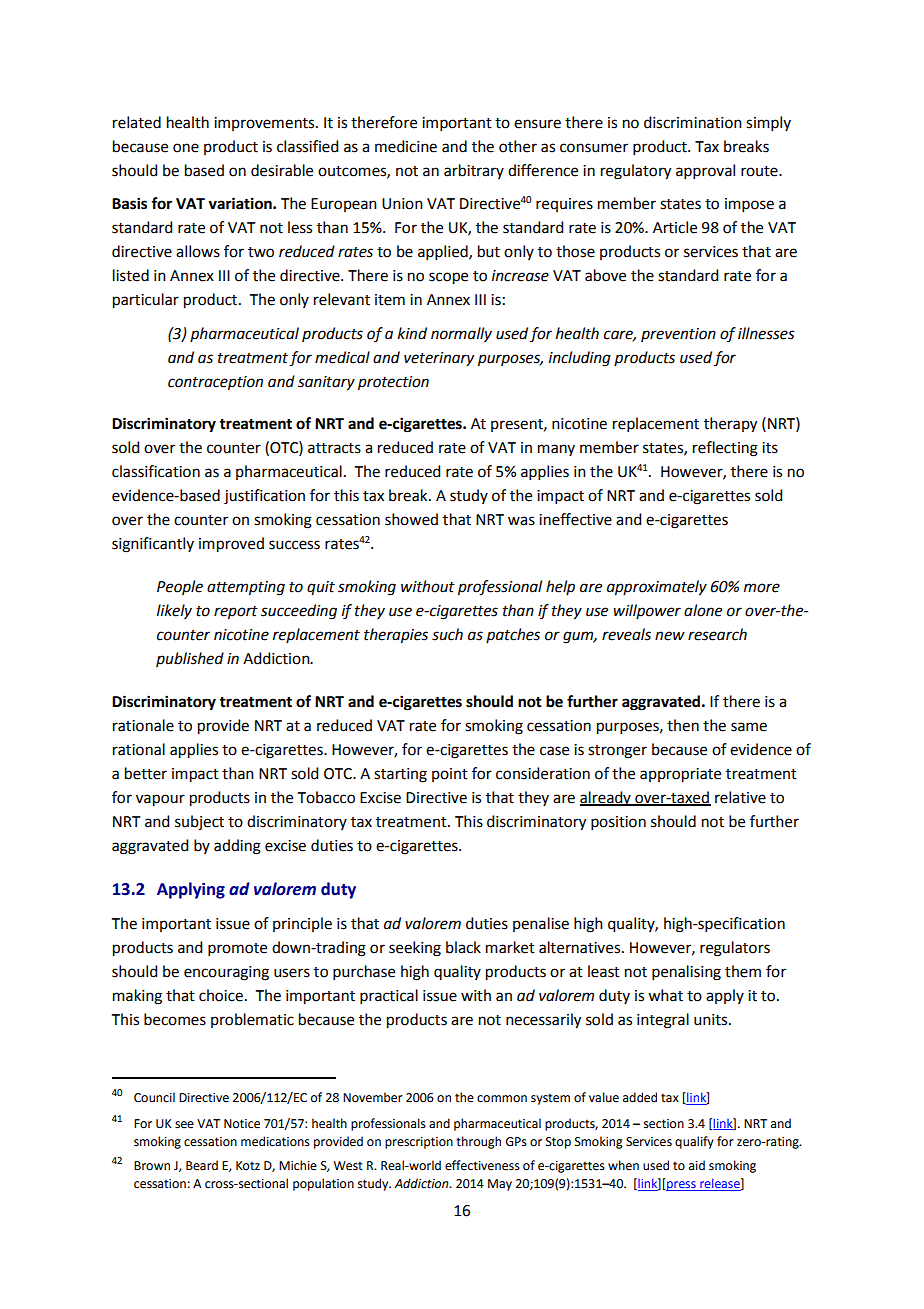 Image resolution: width=924 pixels, height=1309 pixels. What do you see at coordinates (694, 1142) in the page?
I see `qualify` at bounding box center [694, 1142].
